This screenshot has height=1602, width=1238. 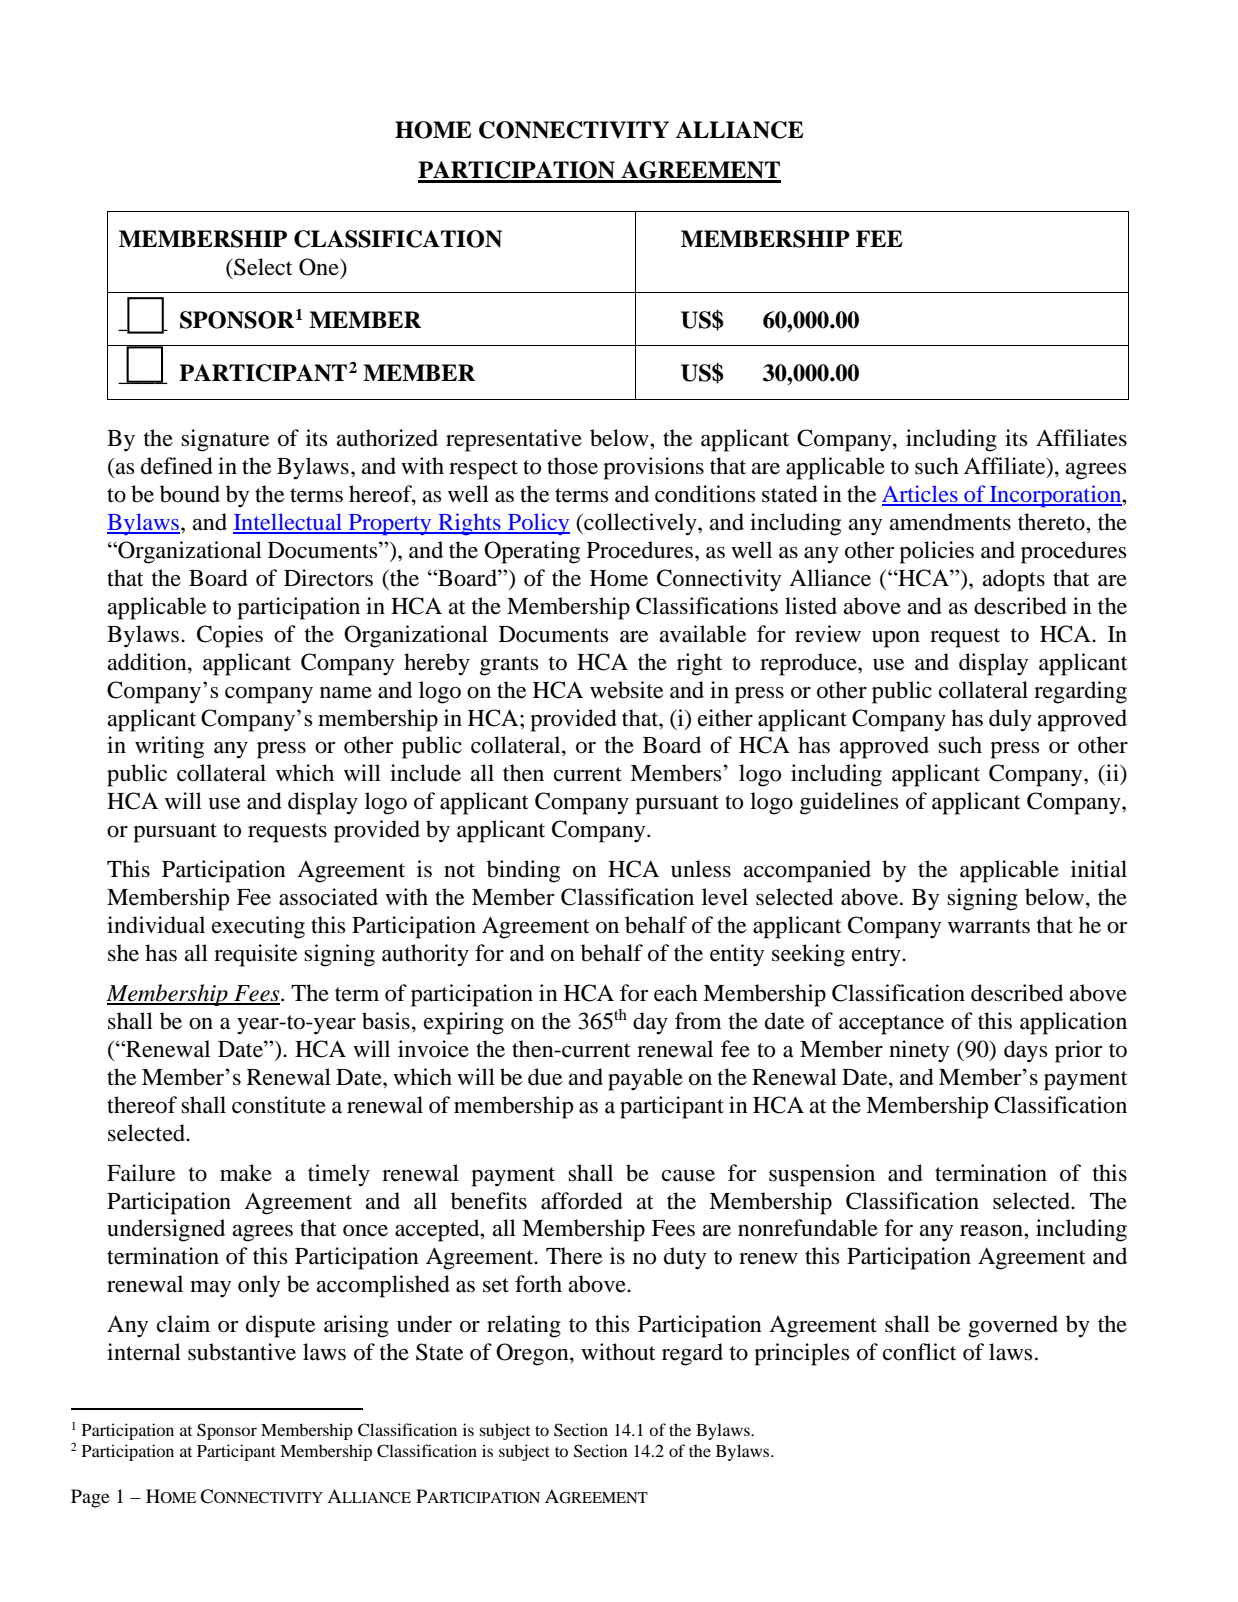 What do you see at coordinates (320, 267) in the screenshot?
I see `One` at bounding box center [320, 267].
